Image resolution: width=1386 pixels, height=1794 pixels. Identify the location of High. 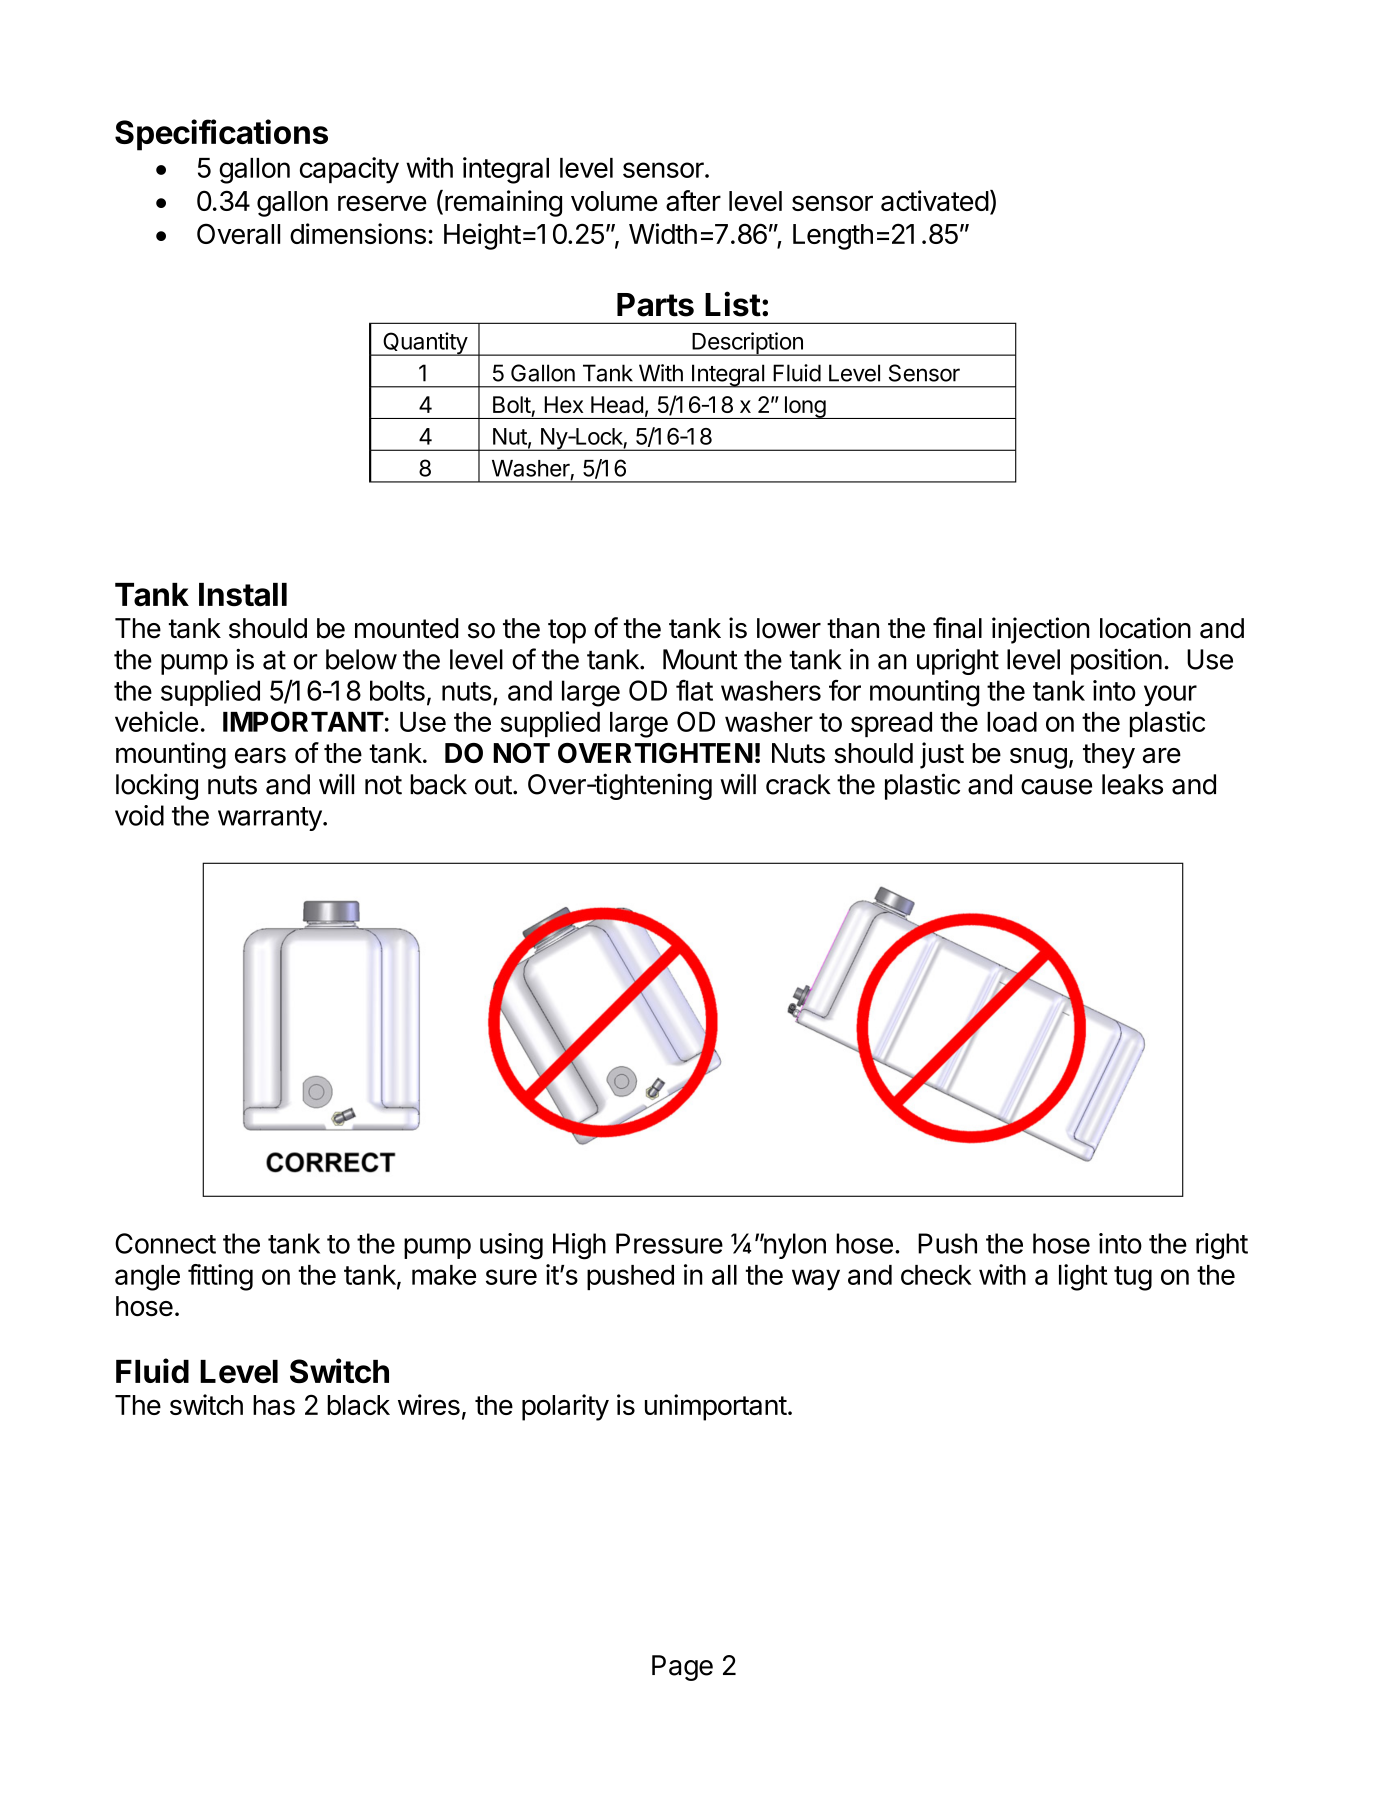
(579, 1246).
